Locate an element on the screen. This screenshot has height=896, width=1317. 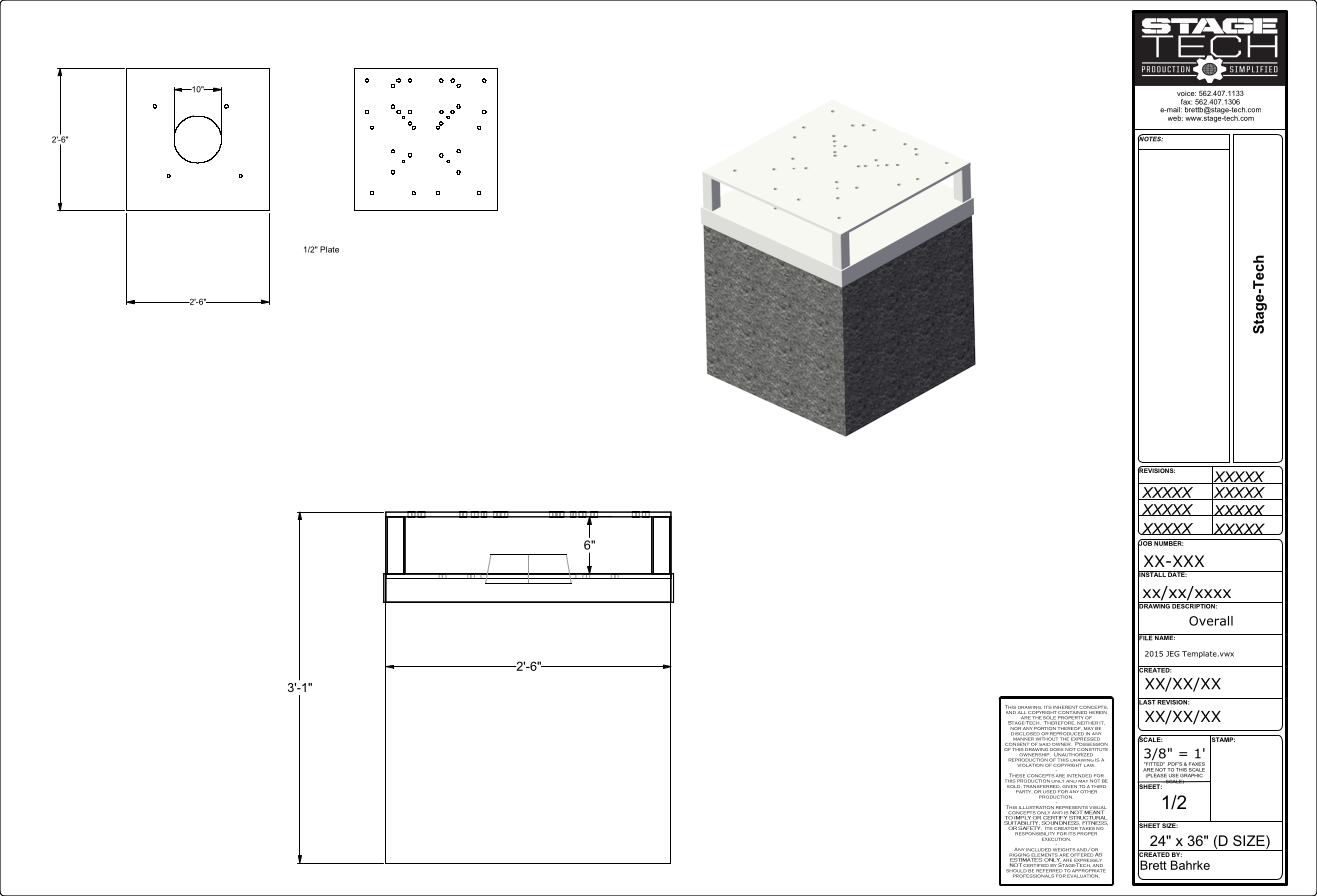
JOB is located at coordinates (1146, 543).
